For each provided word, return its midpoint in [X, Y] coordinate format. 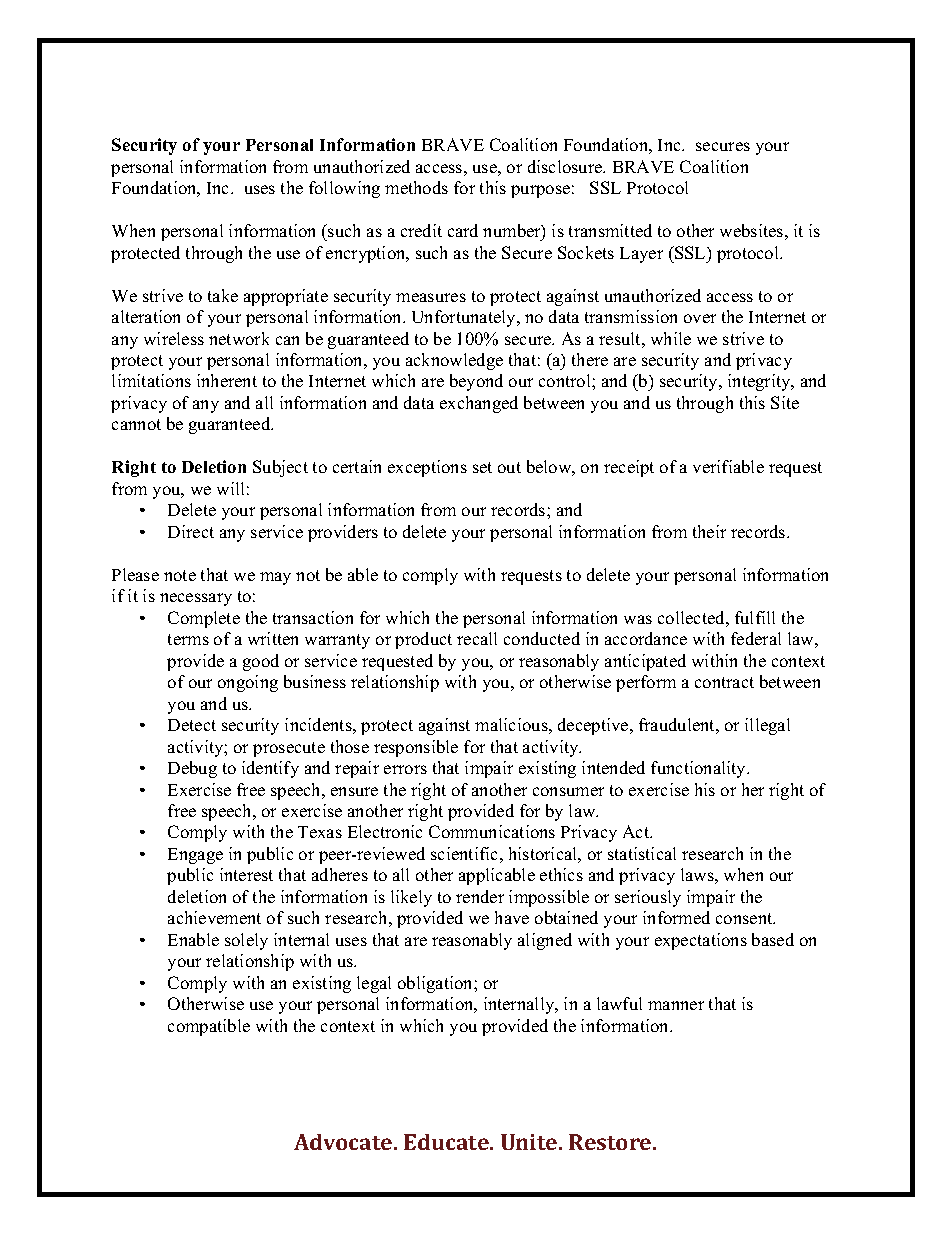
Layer [641, 255]
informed [676, 917]
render [480, 896]
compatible [209, 1027]
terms [188, 639]
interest [246, 874]
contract [724, 682]
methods [416, 187]
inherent [227, 380]
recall [477, 638]
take [223, 295]
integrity [760, 382]
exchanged [479, 404]
